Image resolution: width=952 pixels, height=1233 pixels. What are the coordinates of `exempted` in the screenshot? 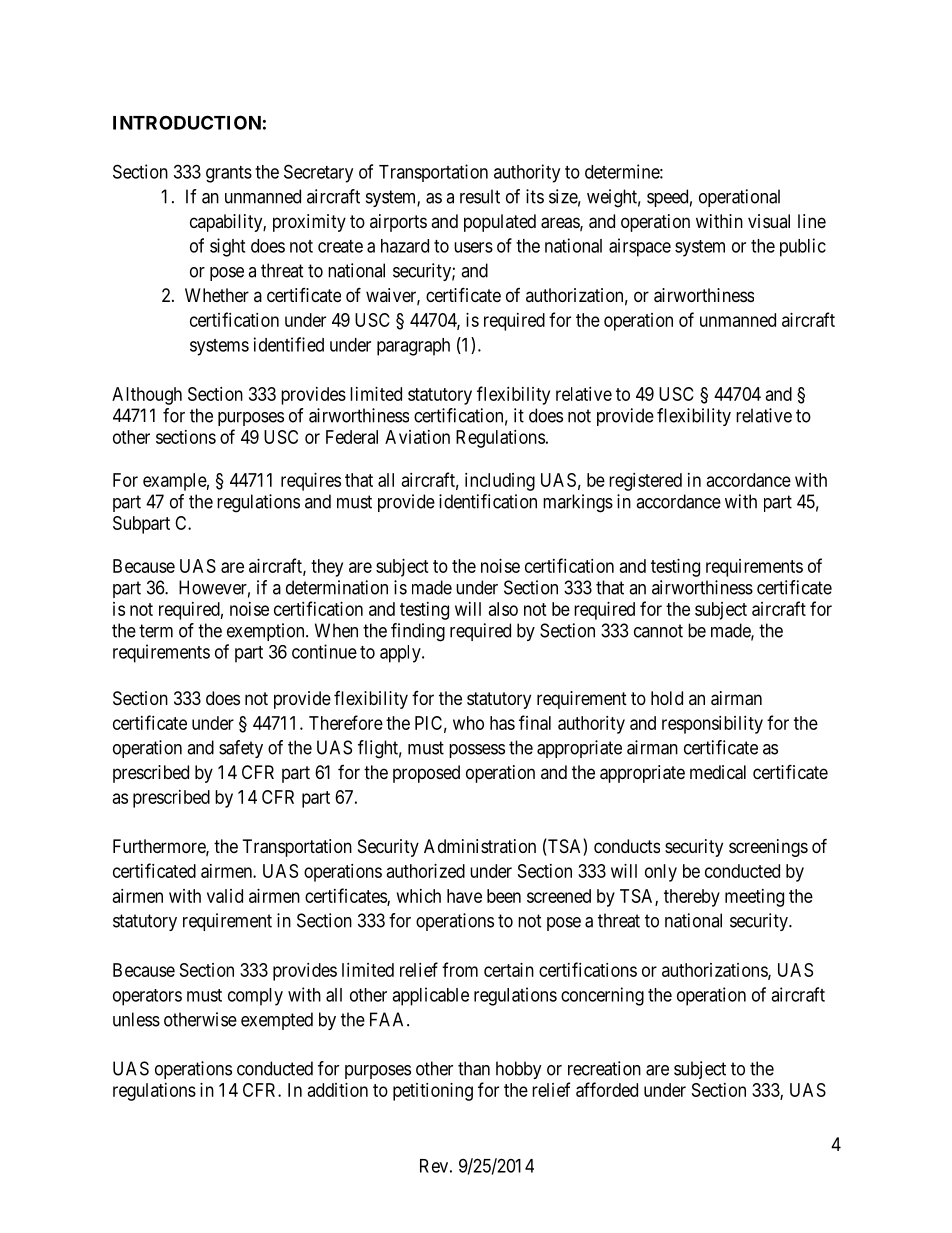 It's located at (277, 1021).
